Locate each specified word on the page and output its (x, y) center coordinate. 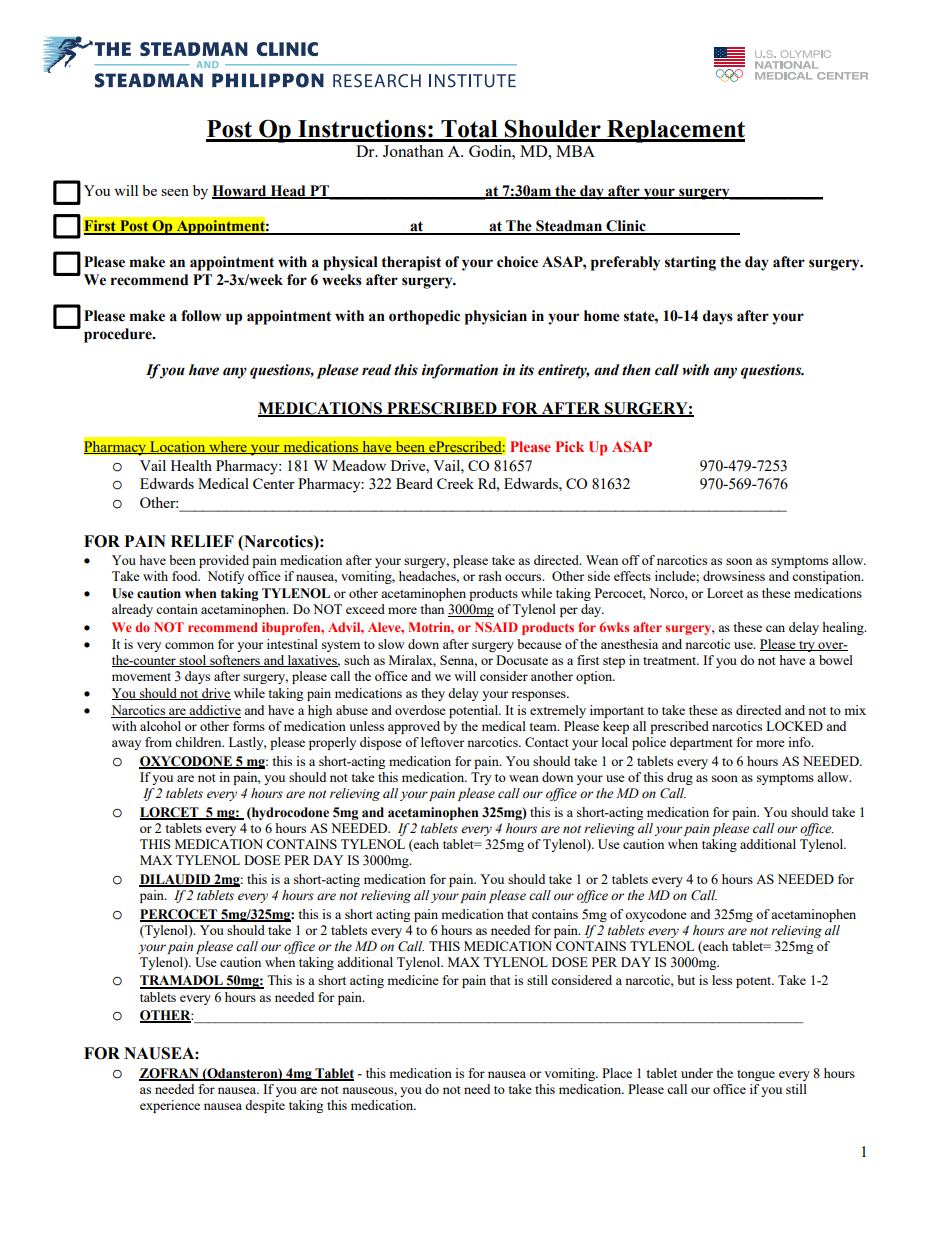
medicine (413, 980)
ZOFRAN (170, 1074)
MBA (575, 151)
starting (690, 263)
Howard (240, 191)
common (189, 645)
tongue (756, 1075)
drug (680, 778)
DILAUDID (176, 880)
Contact (547, 742)
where (228, 447)
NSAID (496, 627)
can (775, 628)
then (636, 370)
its (526, 370)
